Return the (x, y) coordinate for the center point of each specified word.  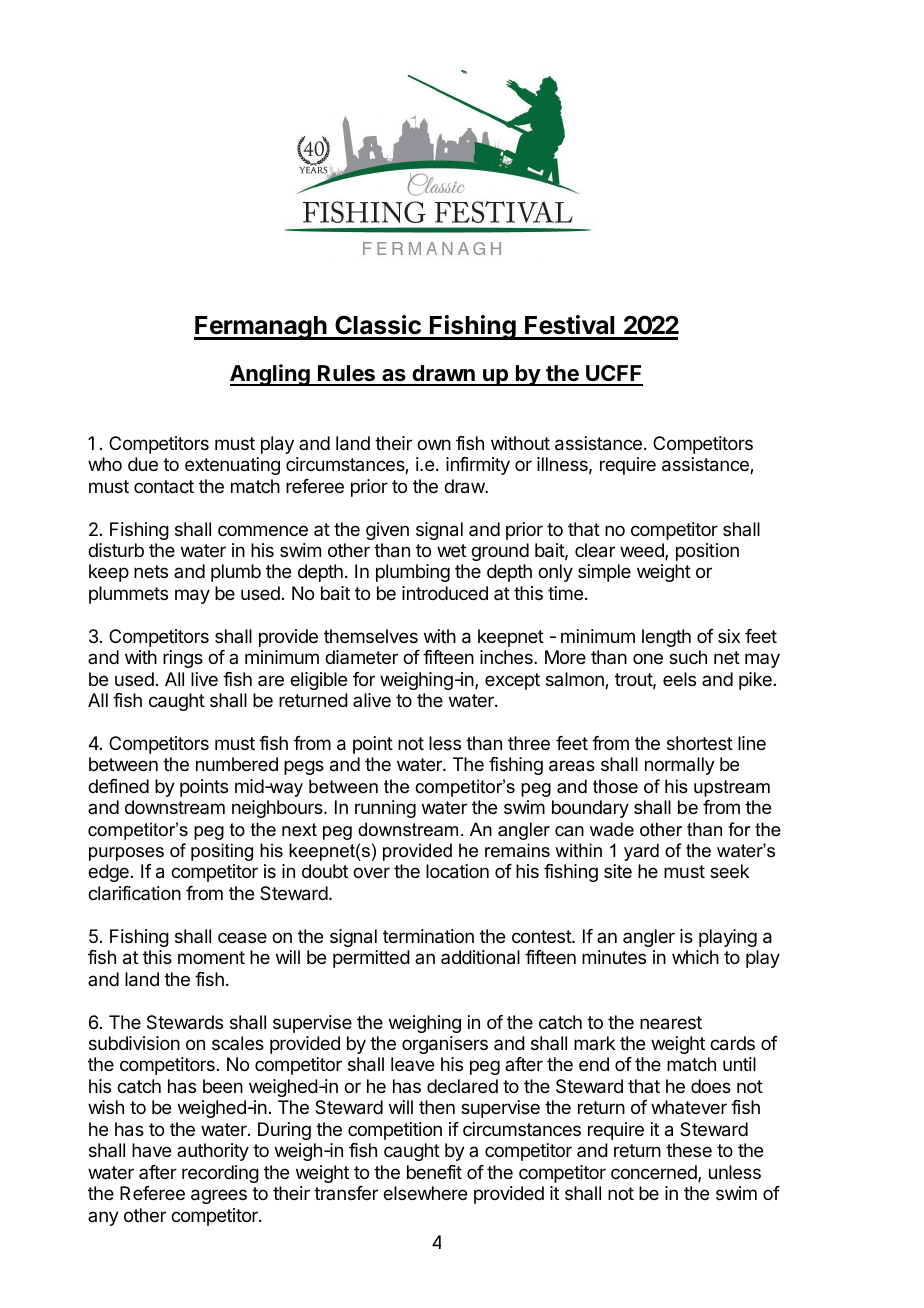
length (666, 638)
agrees (219, 1196)
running (385, 809)
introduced (445, 593)
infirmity (478, 466)
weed (643, 551)
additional (480, 957)
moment (211, 957)
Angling (271, 375)
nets (151, 571)
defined (118, 786)
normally (680, 766)
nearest (671, 1023)
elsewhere (425, 1193)
